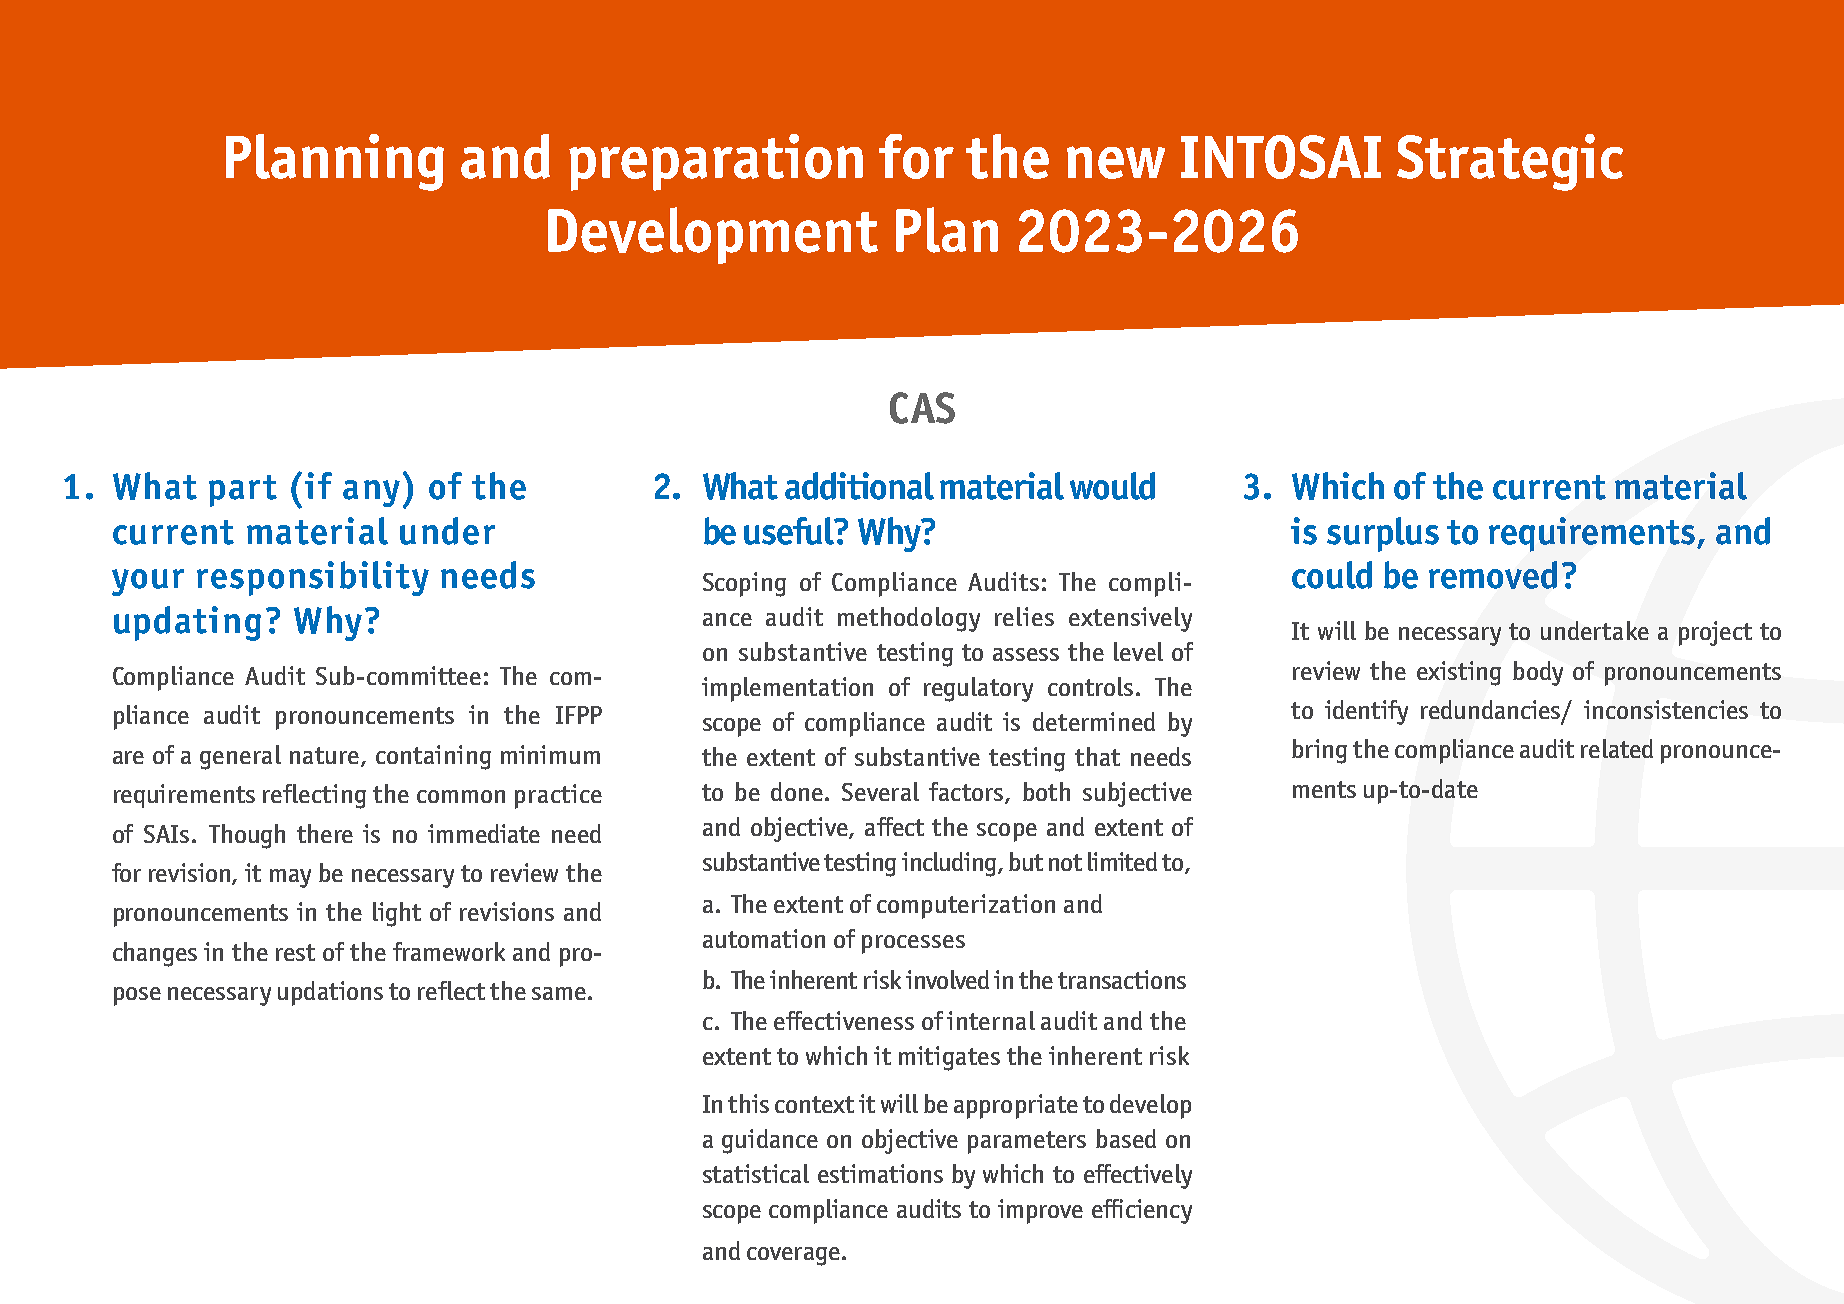  What do you see at coordinates (1116, 162) in the image?
I see `new` at bounding box center [1116, 162].
